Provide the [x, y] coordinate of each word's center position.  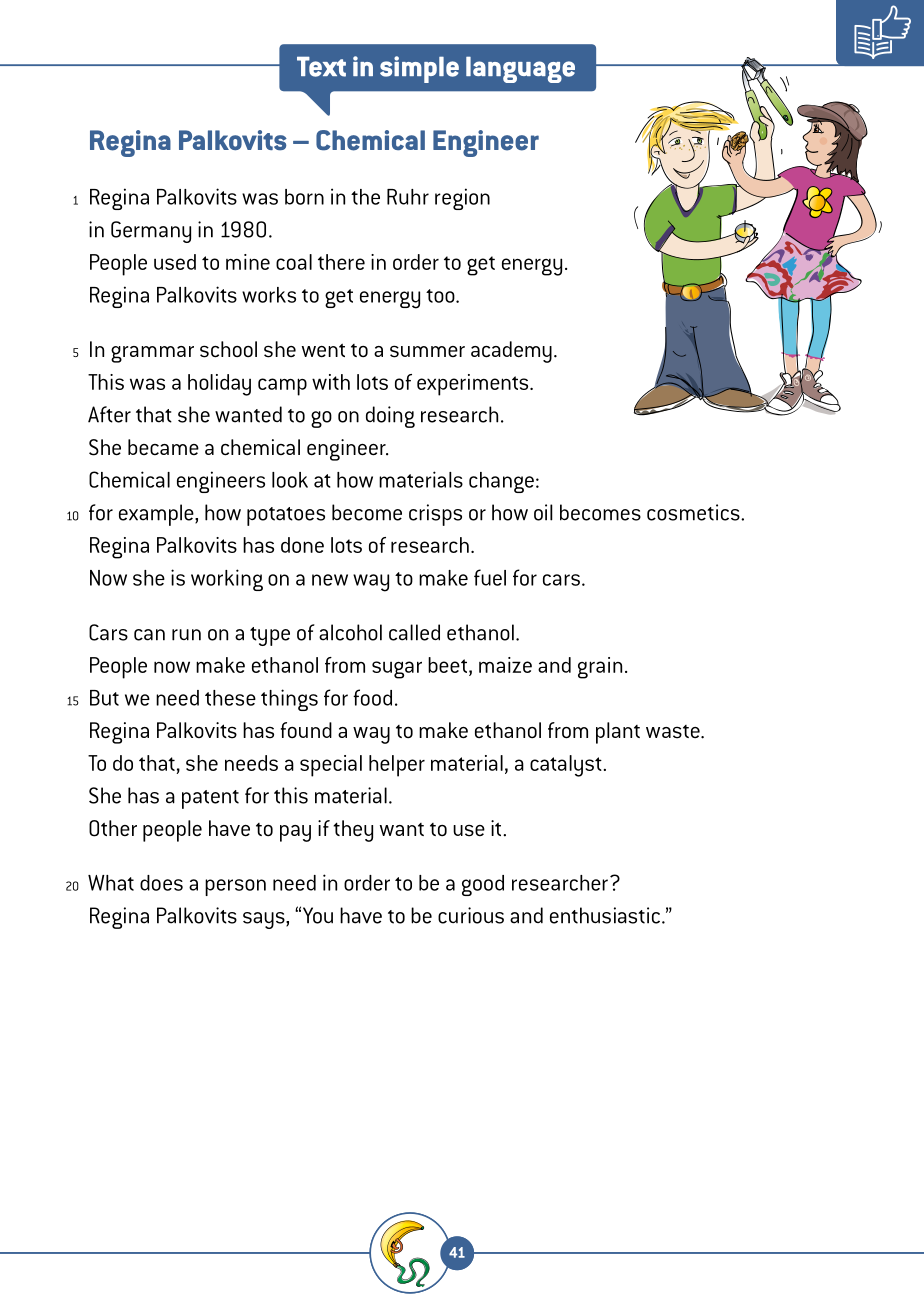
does [161, 883]
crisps [435, 515]
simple [419, 69]
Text [321, 66]
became [163, 447]
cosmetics [694, 512]
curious [471, 915]
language [520, 69]
